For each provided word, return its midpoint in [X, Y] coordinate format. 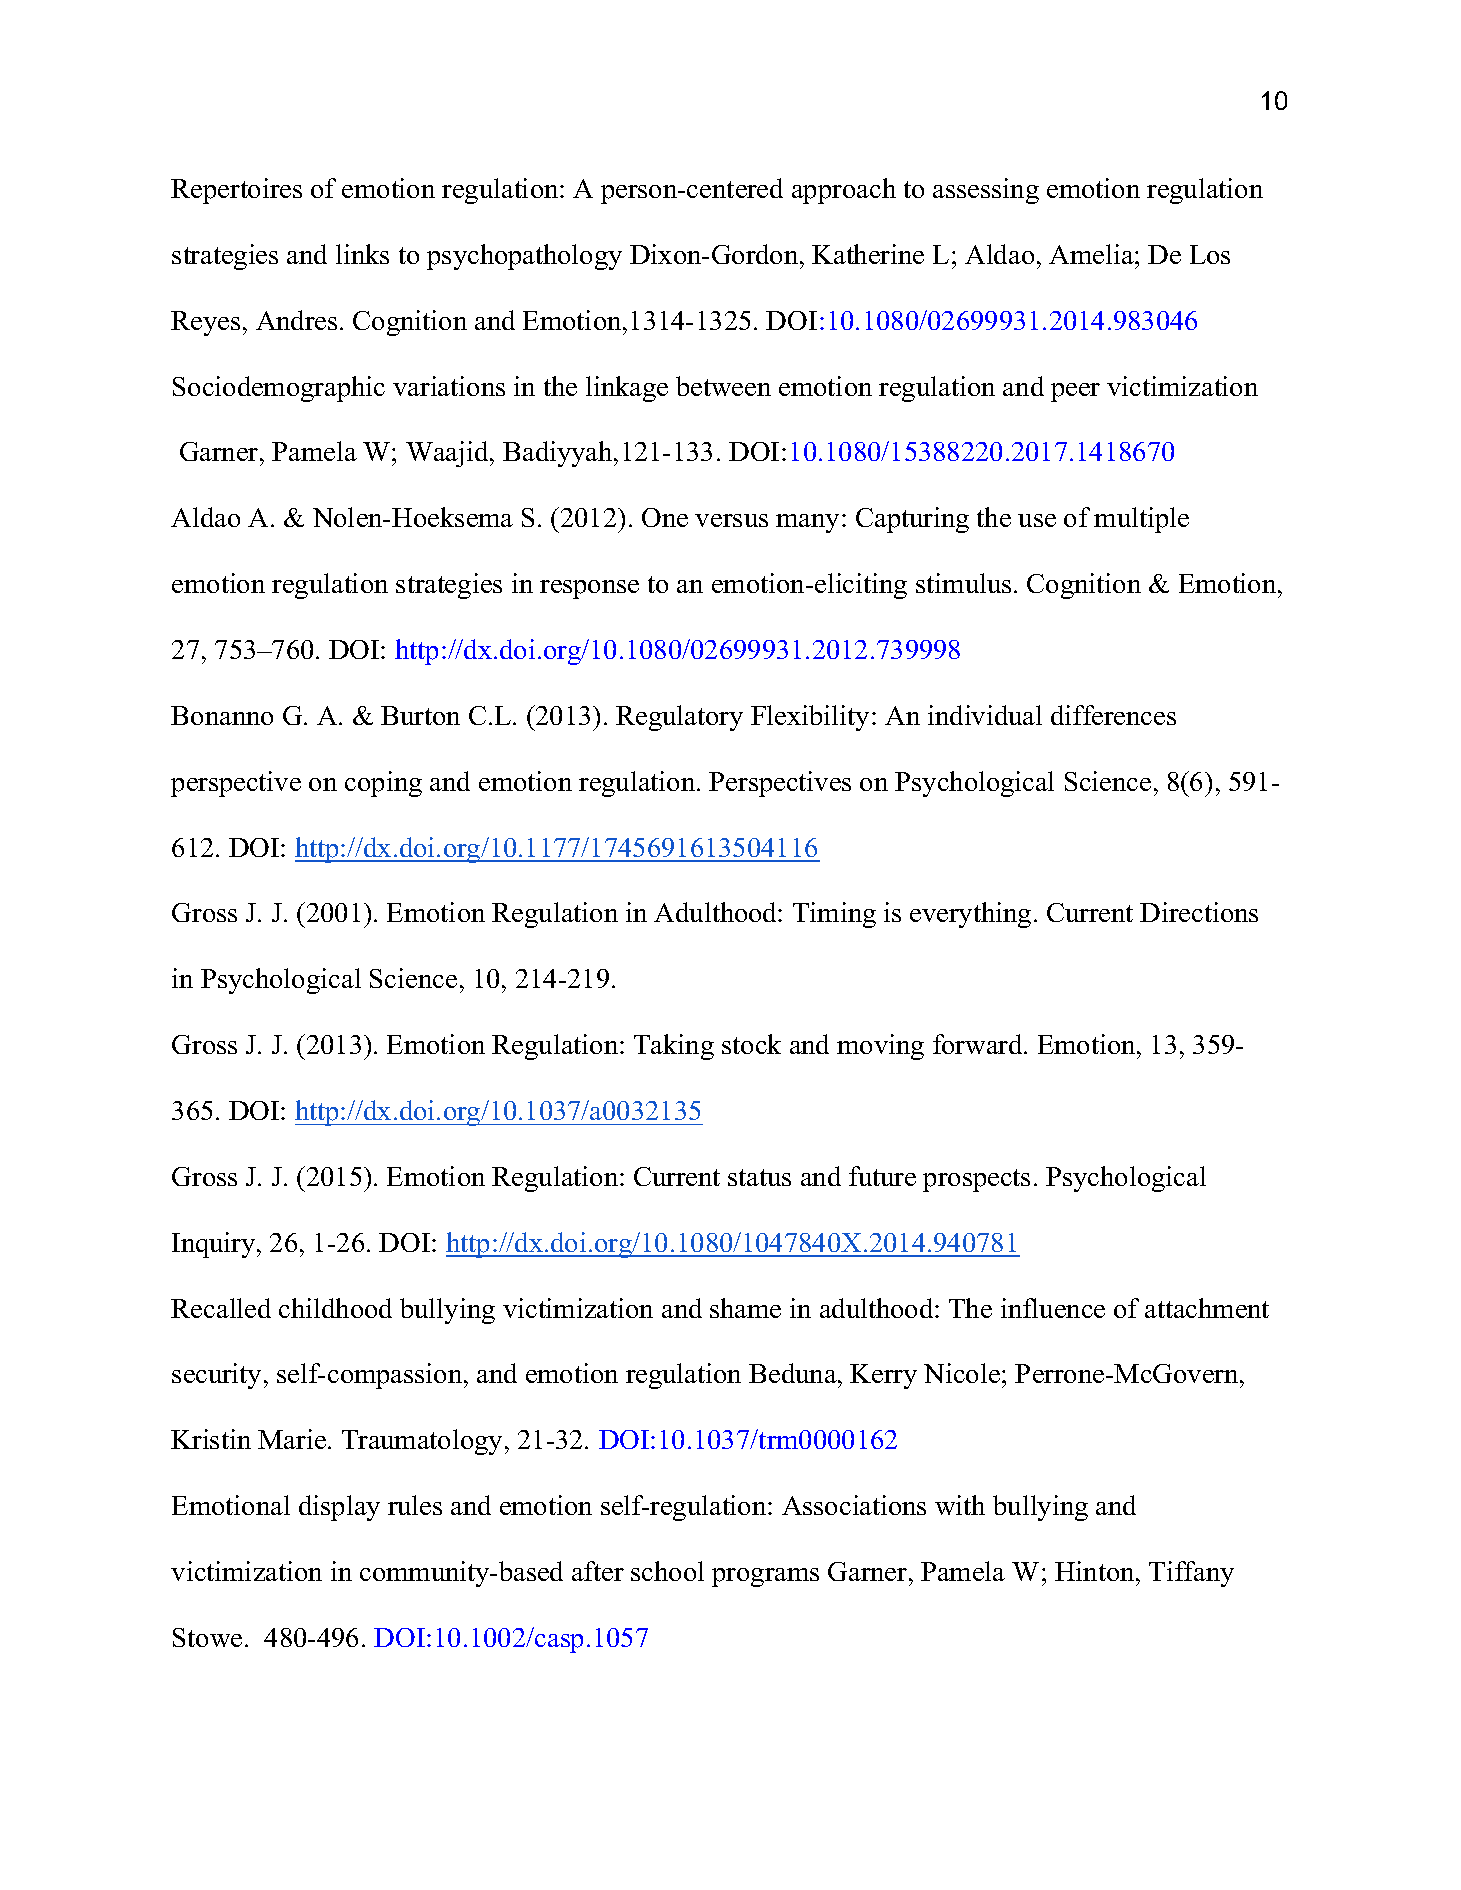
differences [1113, 715]
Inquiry [215, 1245]
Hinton [1096, 1571]
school [667, 1571]
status [759, 1177]
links [362, 254]
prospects [976, 1180]
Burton [420, 715]
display [339, 1508]
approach [844, 191]
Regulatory [679, 718]
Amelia [1092, 254]
